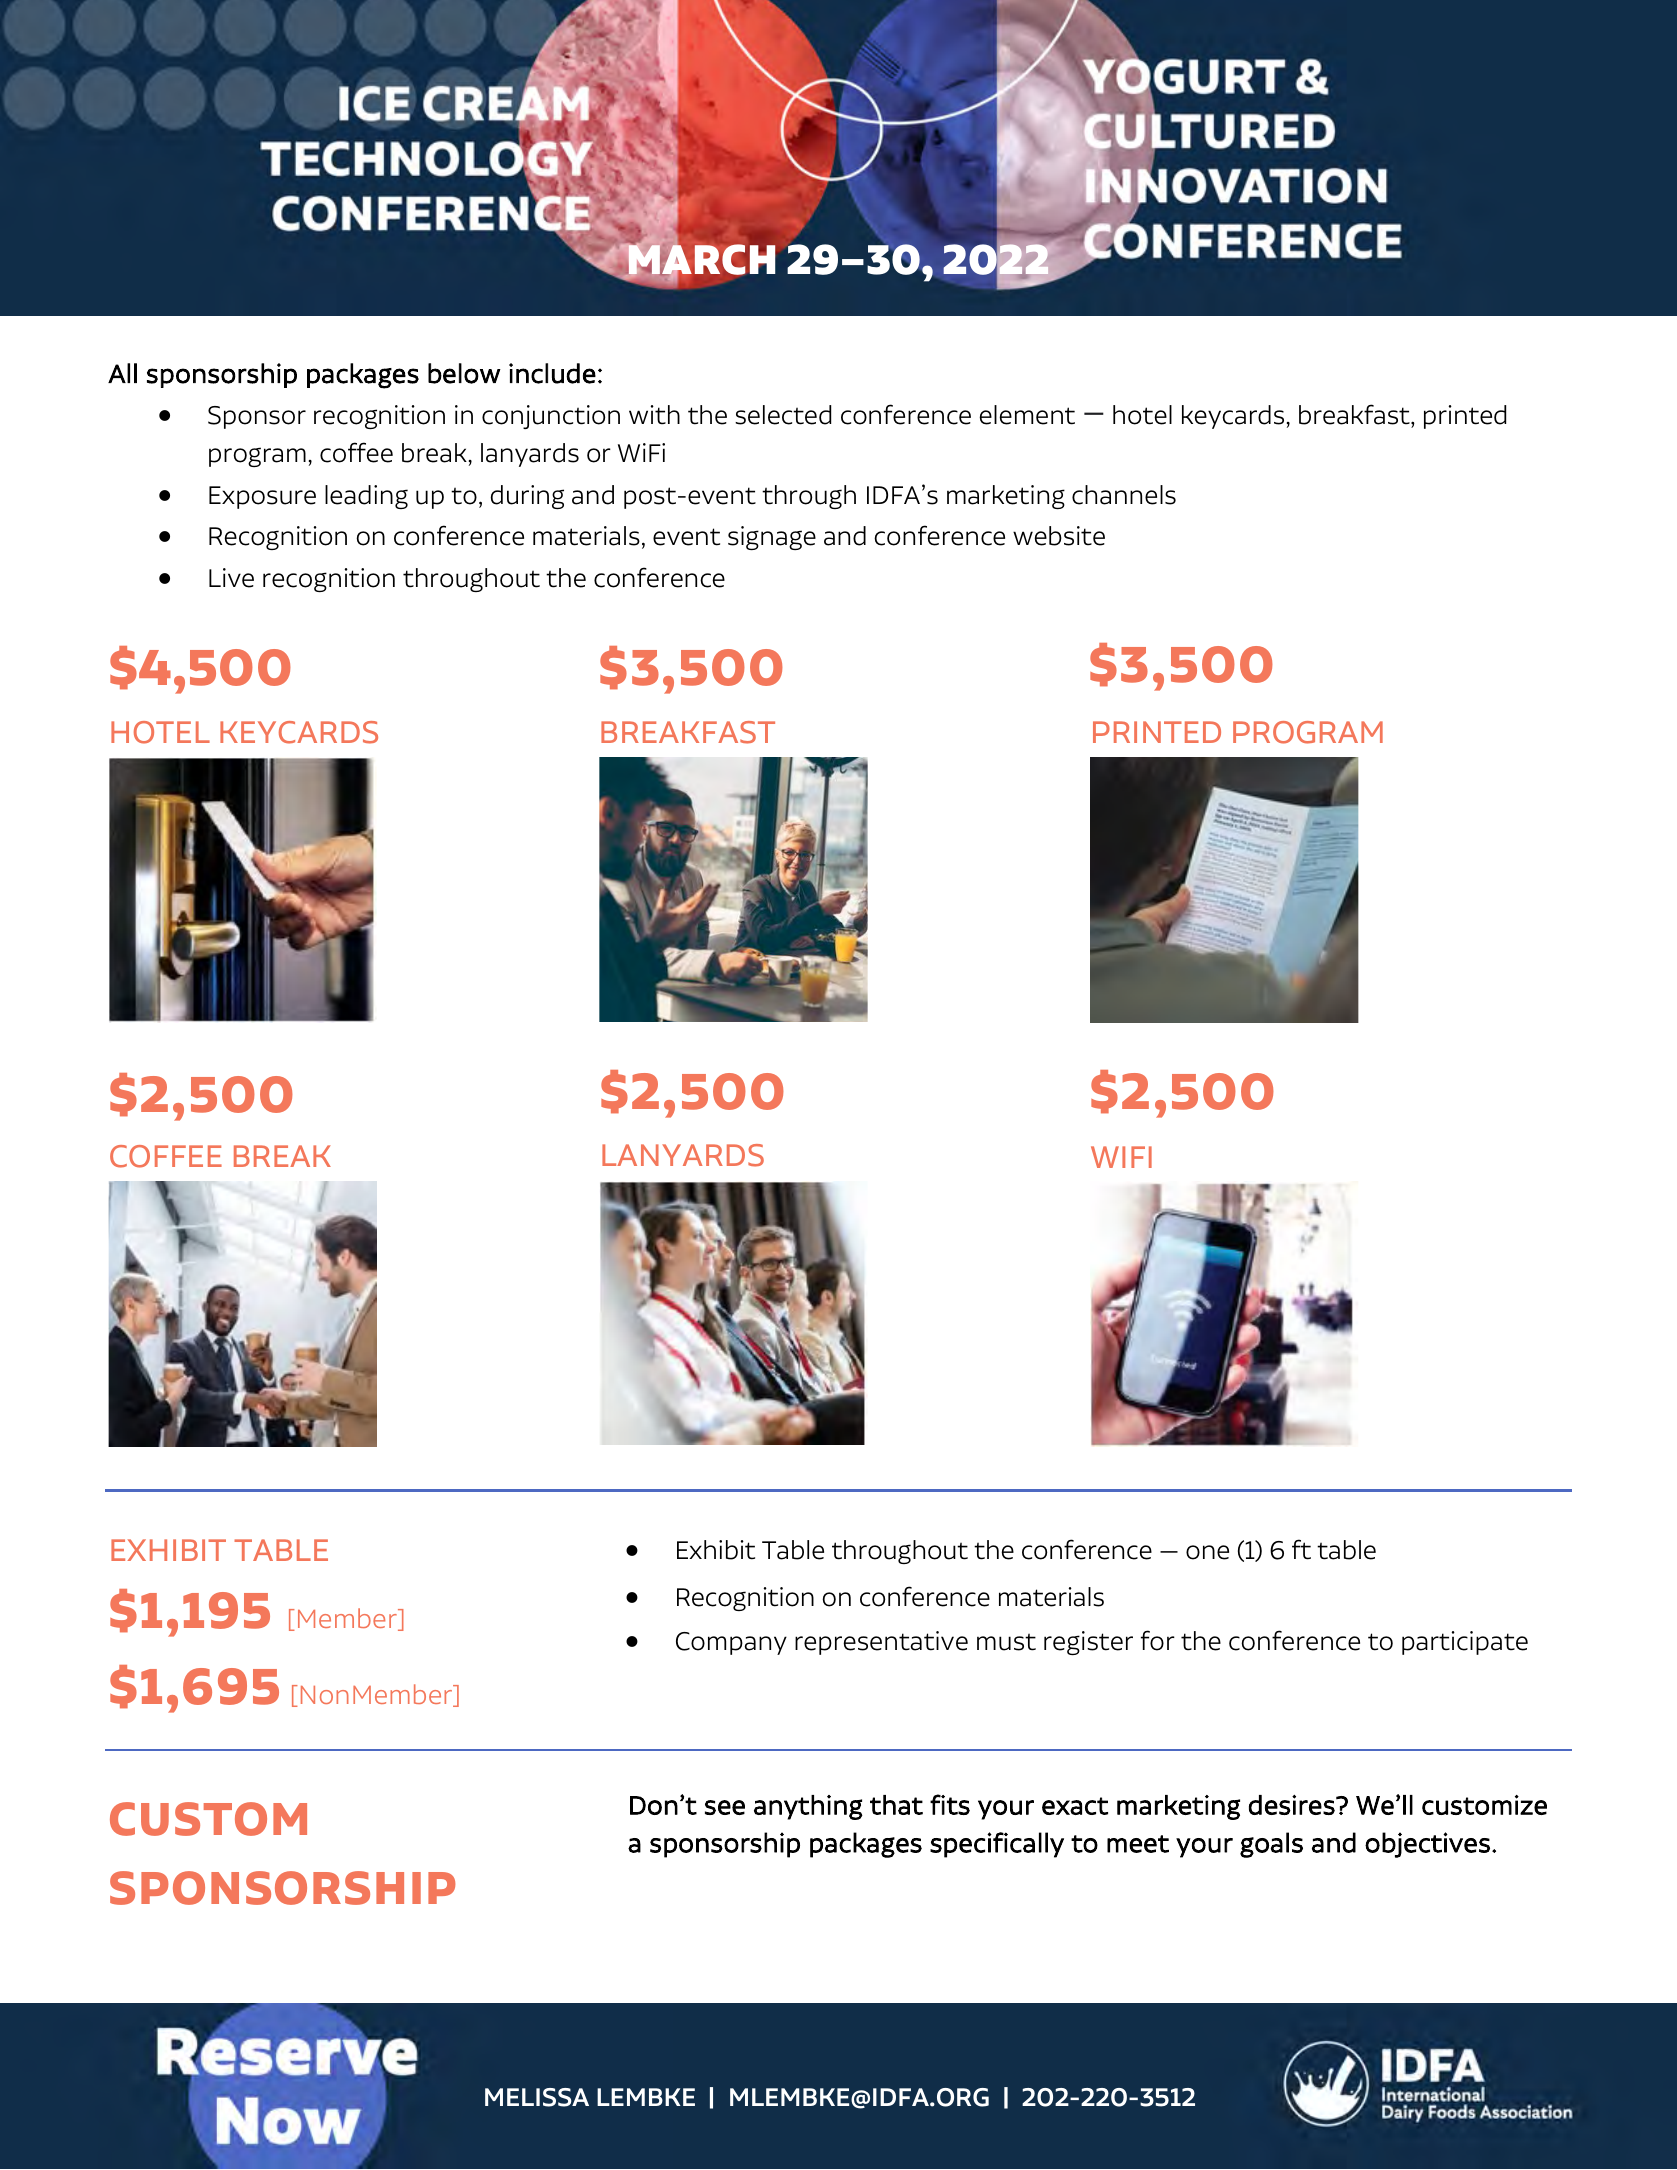 The width and height of the screenshot is (1677, 2170). What do you see at coordinates (997, 1845) in the screenshot?
I see `specifically` at bounding box center [997, 1845].
